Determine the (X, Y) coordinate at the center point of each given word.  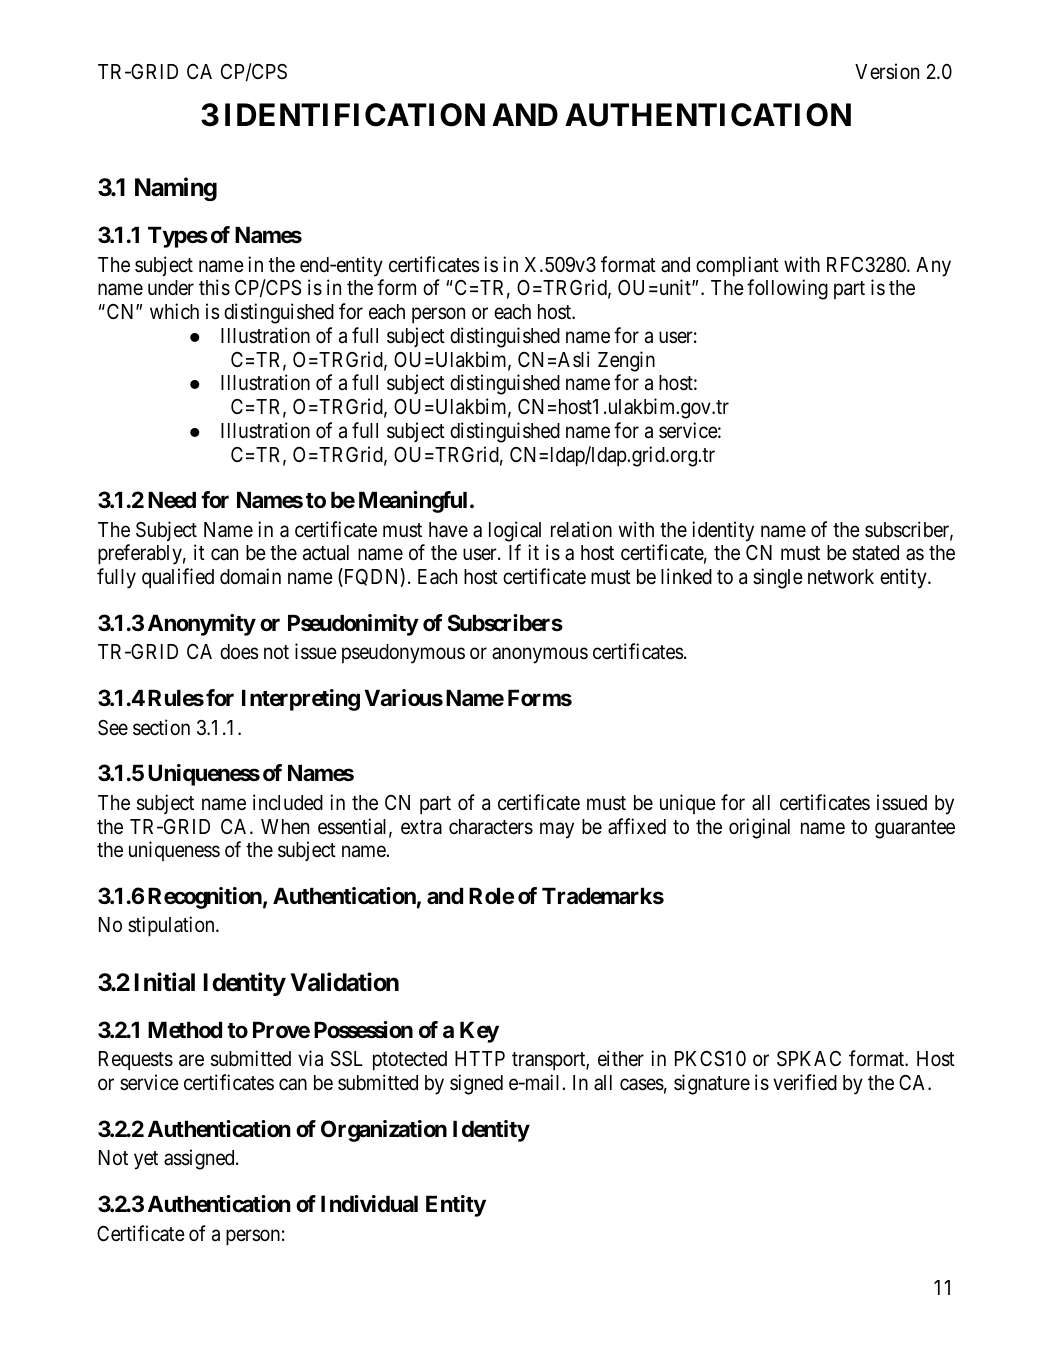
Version (887, 71)
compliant (737, 266)
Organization (384, 1131)
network (841, 577)
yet (146, 1161)
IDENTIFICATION (355, 115)
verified (805, 1082)
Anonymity (202, 625)
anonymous (540, 656)
